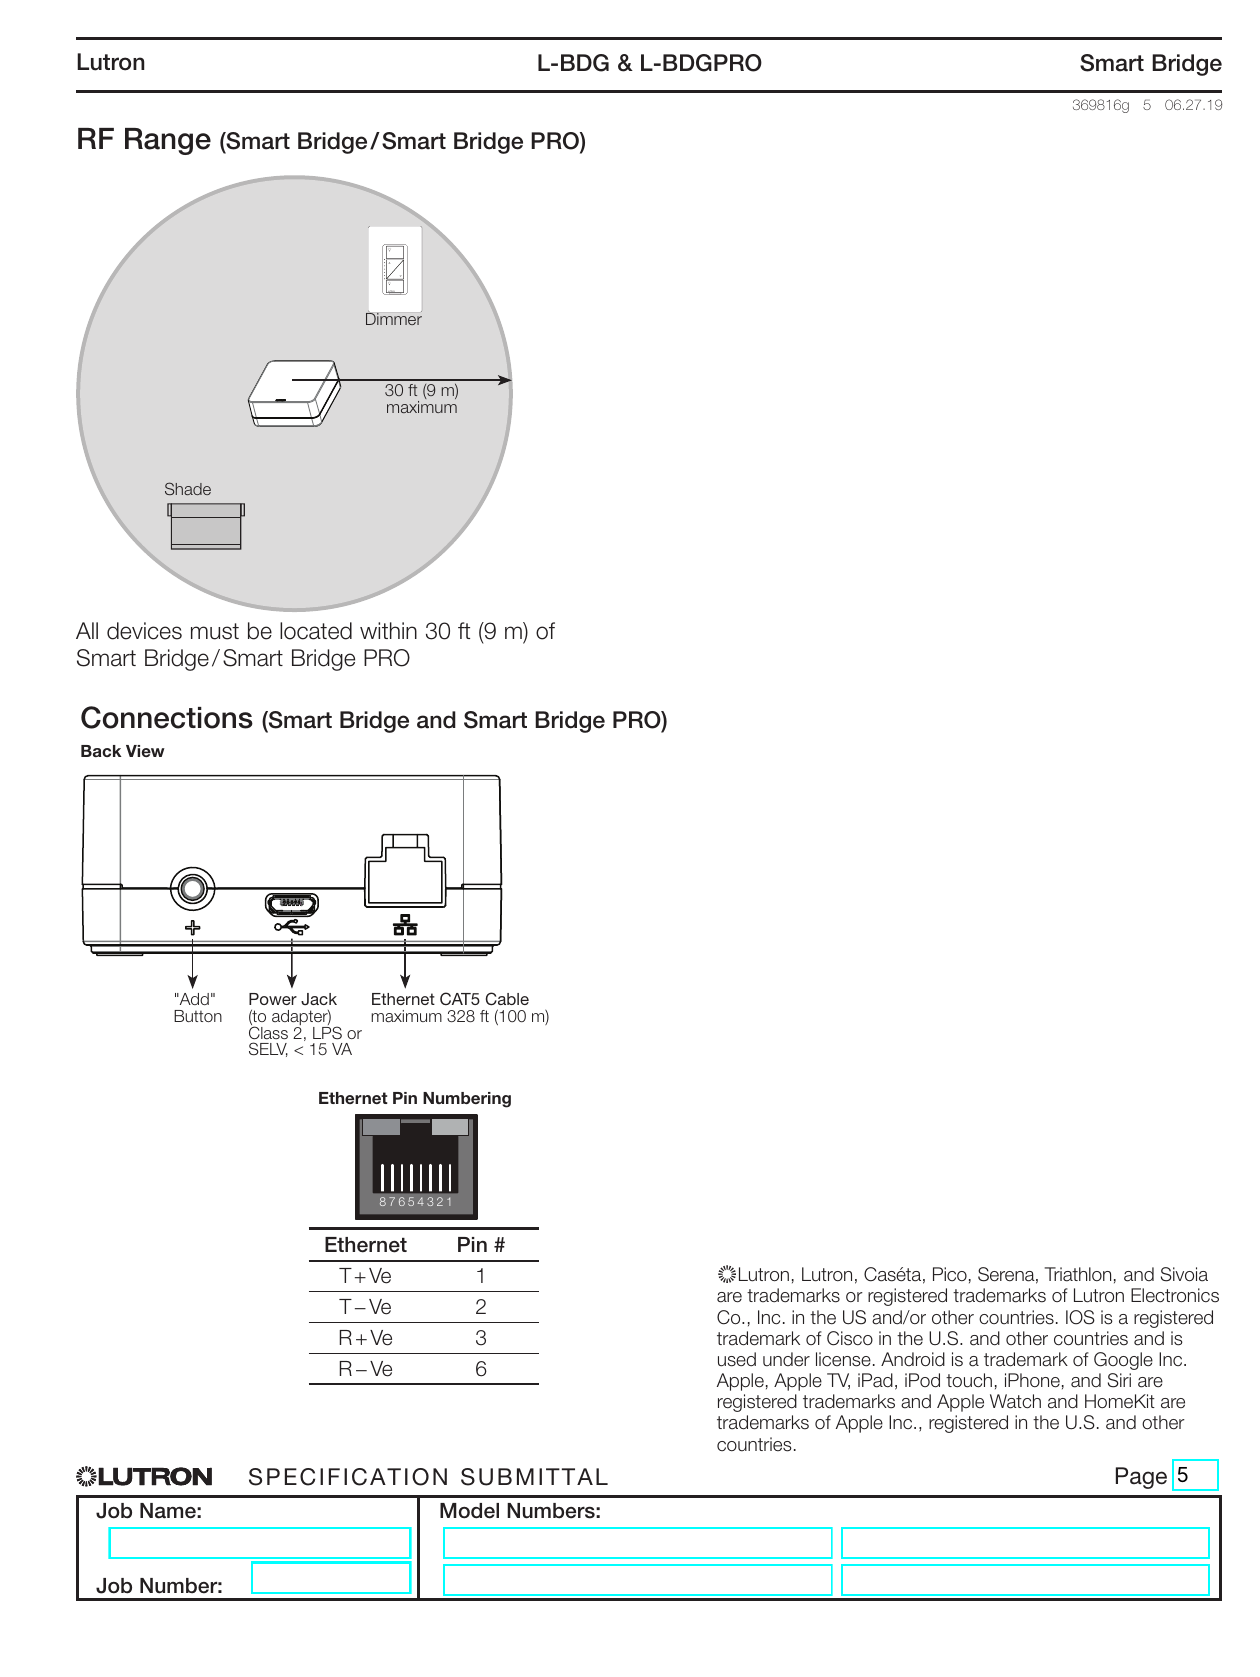 The height and width of the page is (1677, 1260). Describe the element at coordinates (394, 318) in the page. I see `Dimmer` at that location.
